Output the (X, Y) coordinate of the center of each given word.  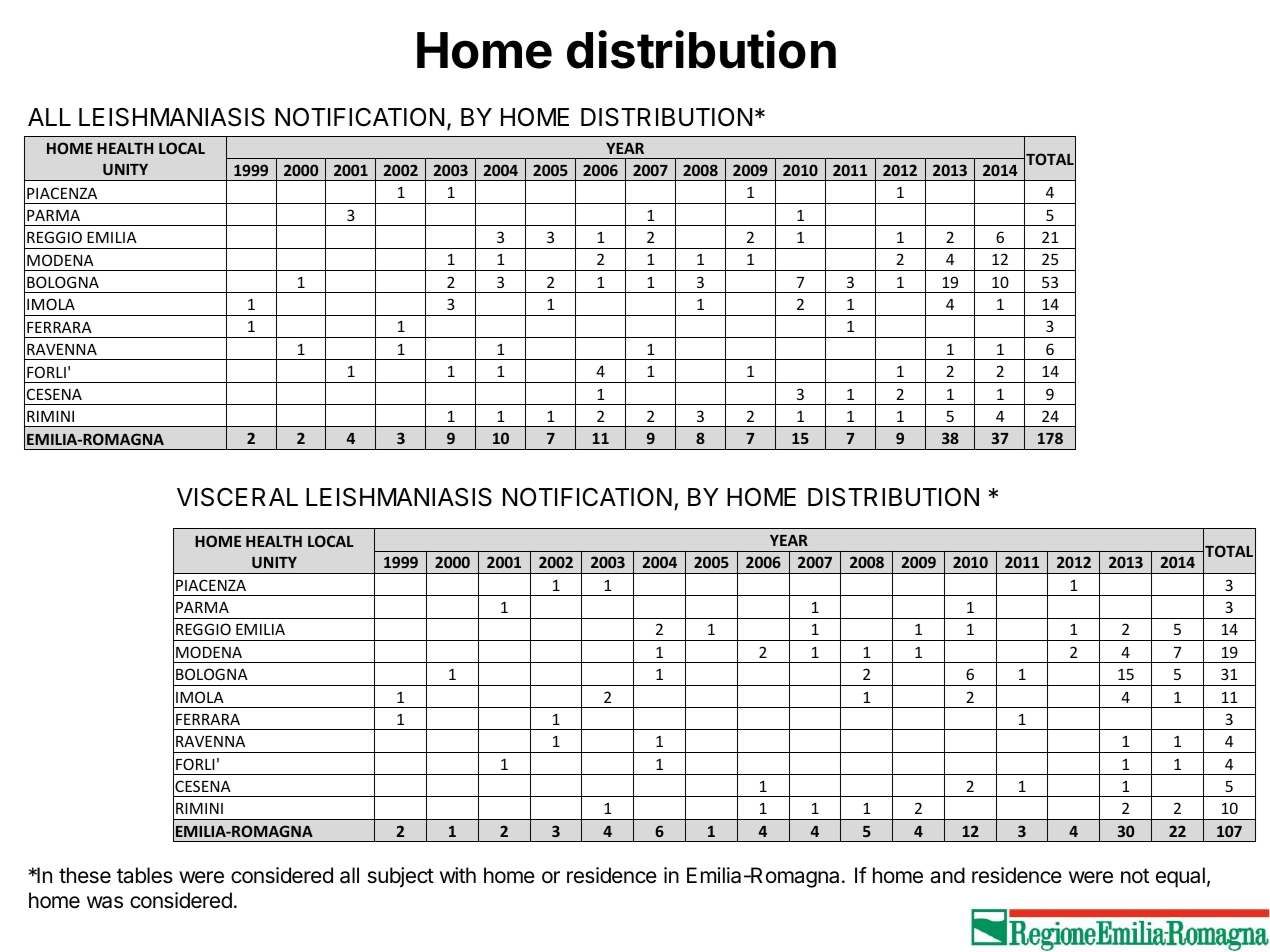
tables (145, 875)
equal (1180, 877)
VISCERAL (237, 497)
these (85, 875)
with (458, 875)
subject (401, 877)
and (947, 875)
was (105, 902)
